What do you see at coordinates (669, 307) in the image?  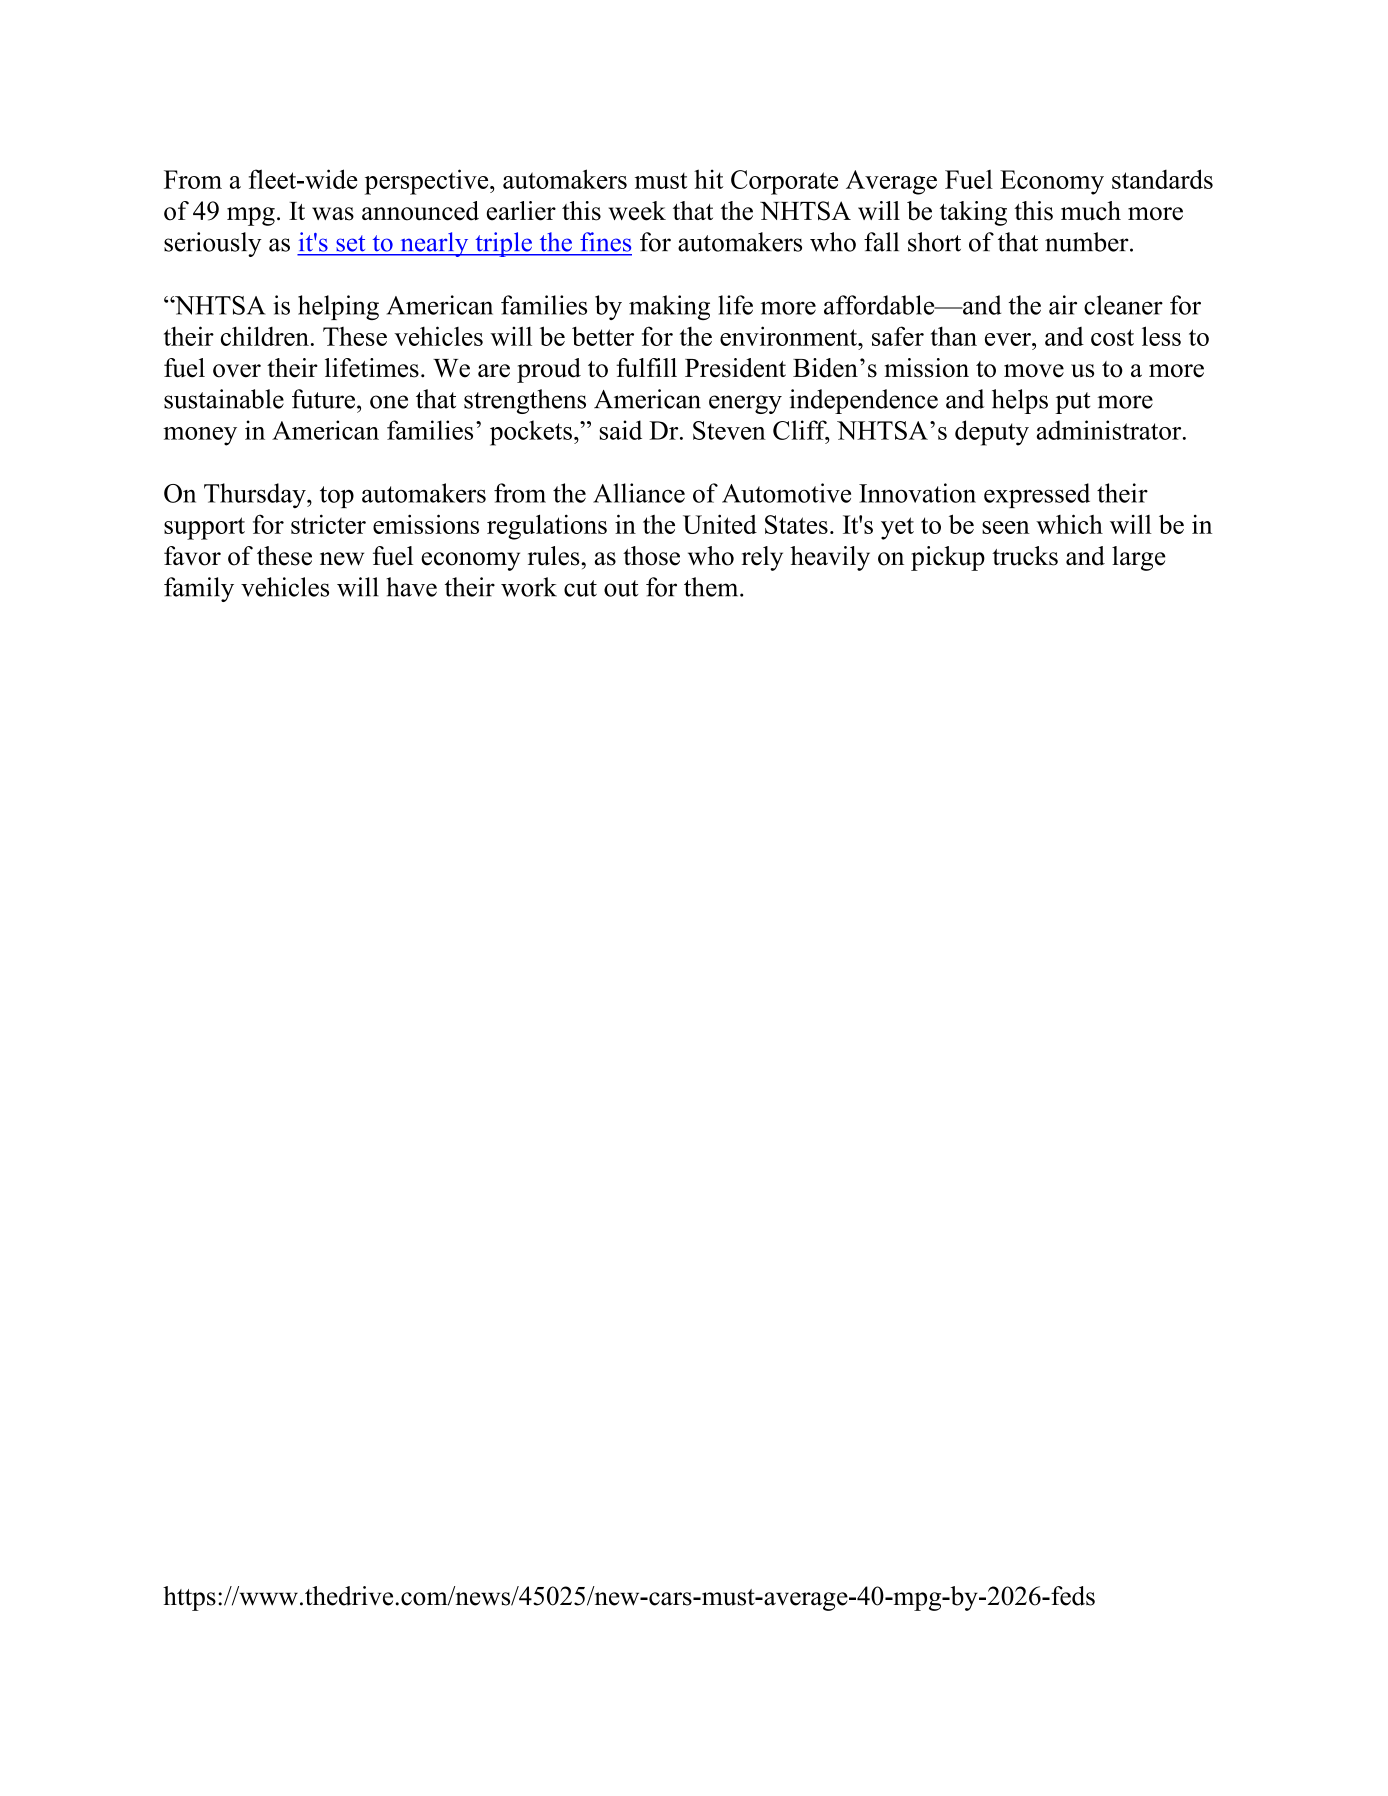 I see `making` at bounding box center [669, 307].
